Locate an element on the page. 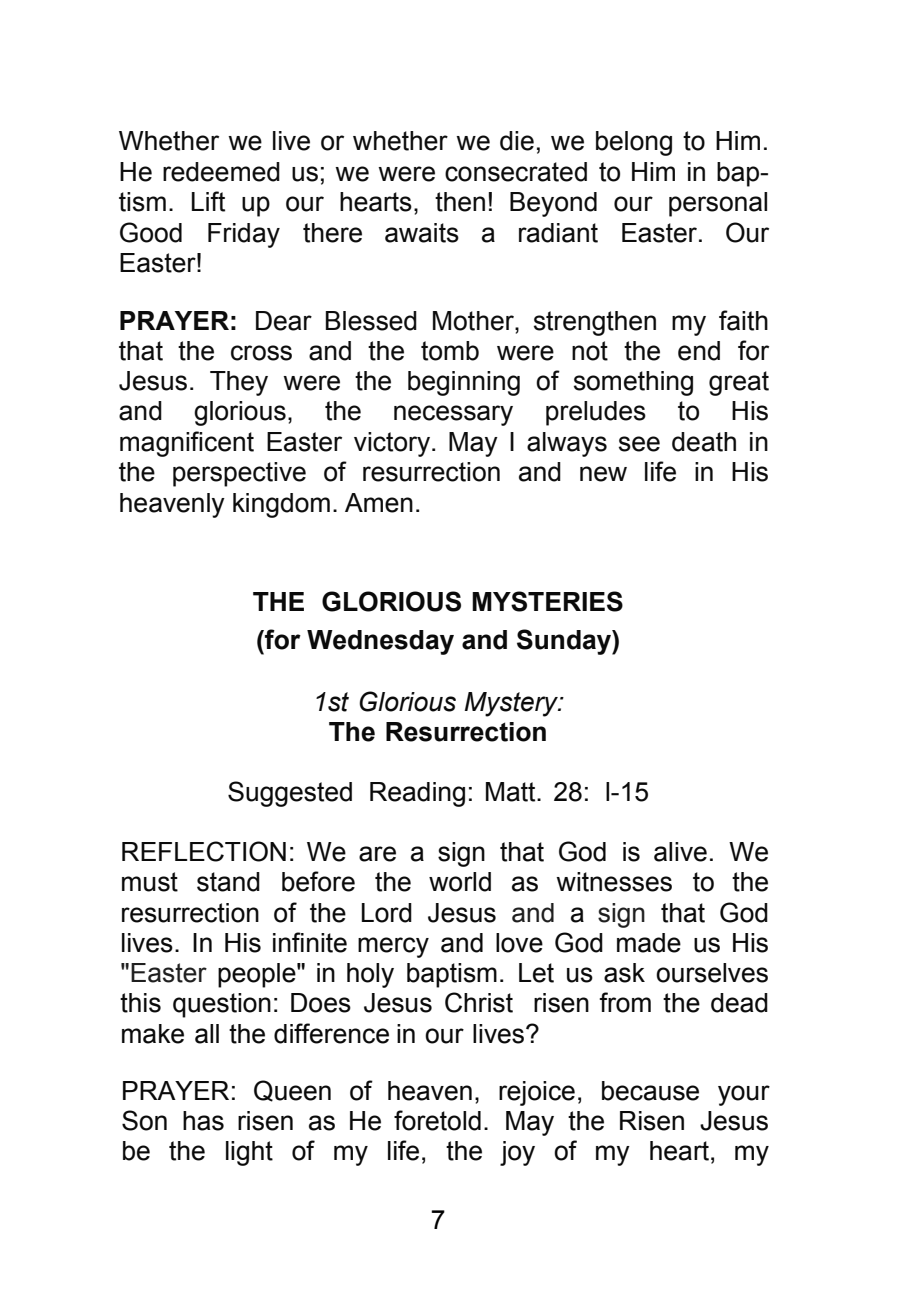  see is located at coordinates (639, 444).
